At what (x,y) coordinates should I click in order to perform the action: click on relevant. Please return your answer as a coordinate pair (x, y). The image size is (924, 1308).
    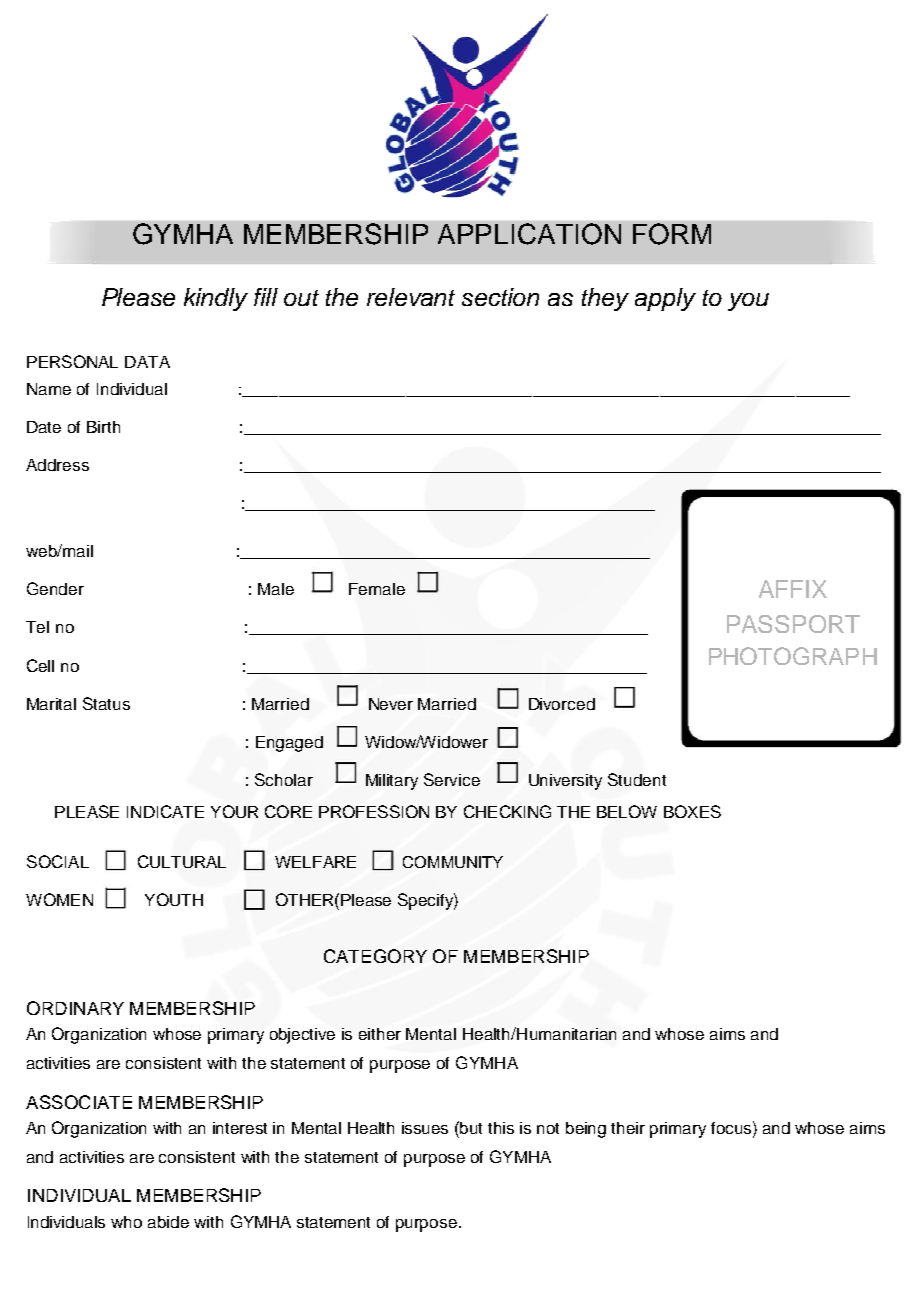
    Looking at the image, I should click on (411, 297).
